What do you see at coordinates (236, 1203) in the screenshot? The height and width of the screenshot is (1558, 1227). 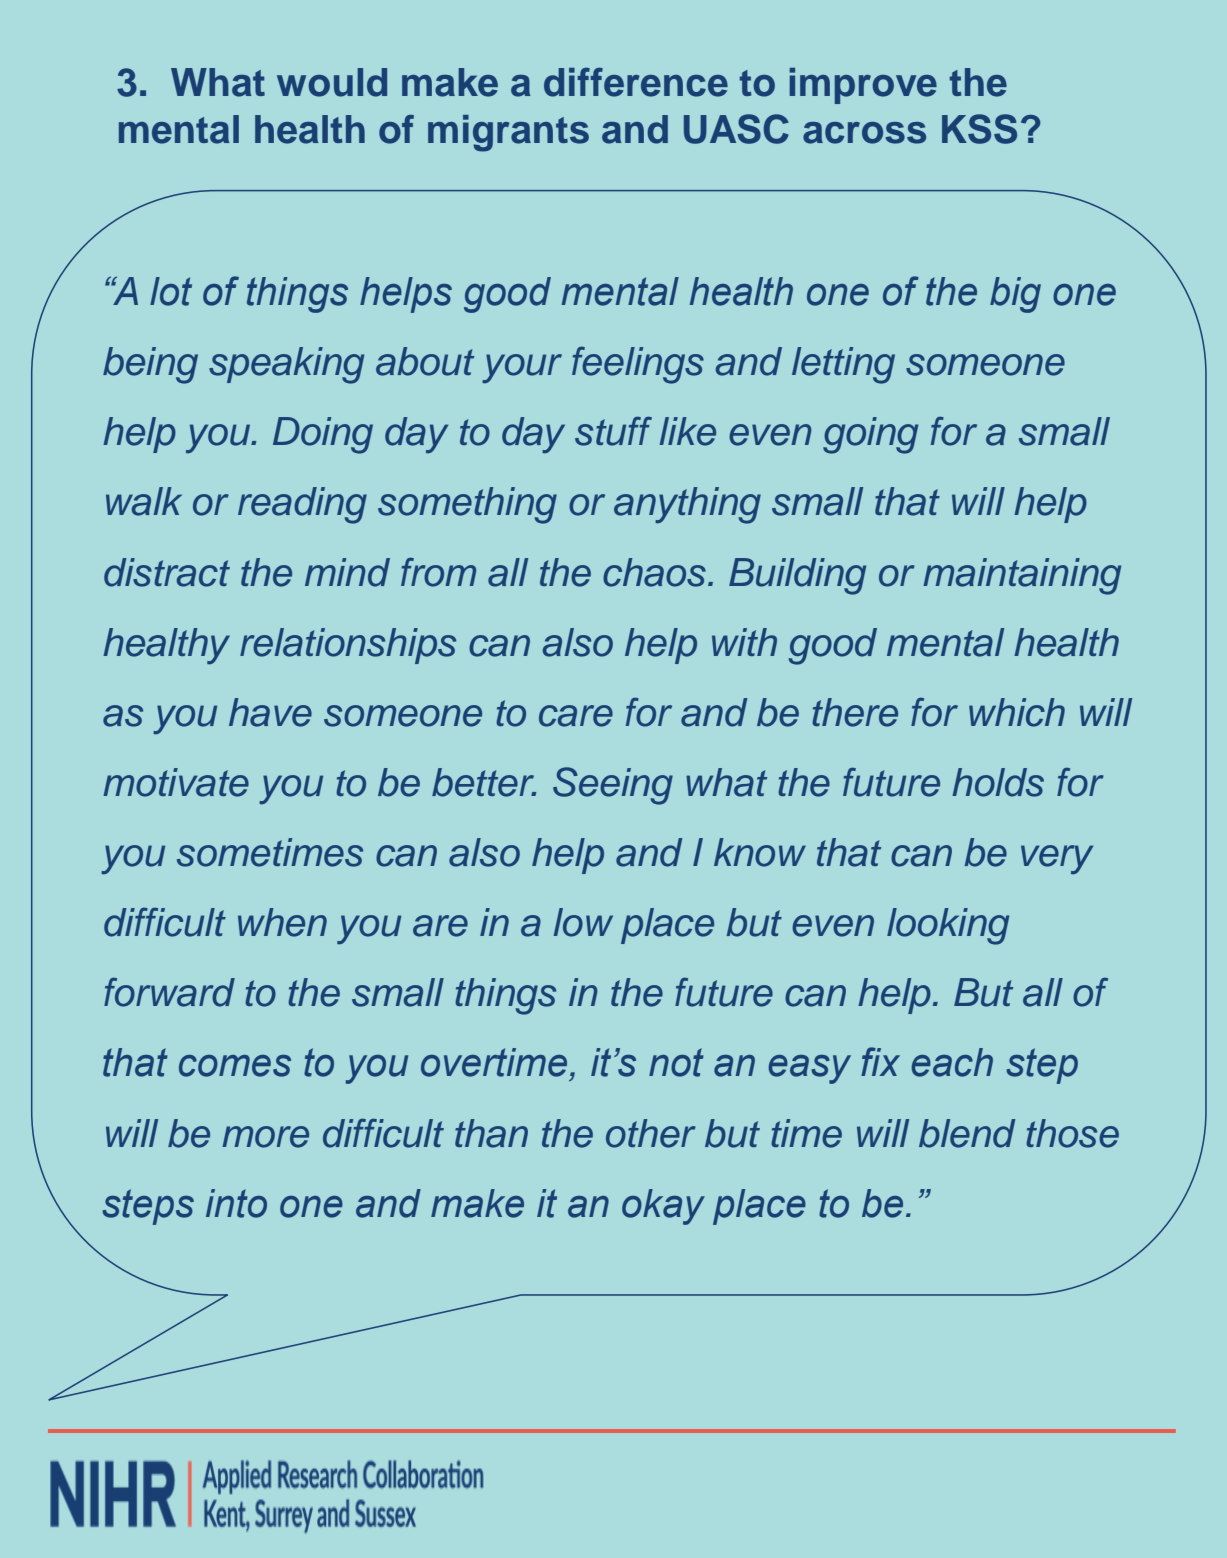 I see `into` at bounding box center [236, 1203].
